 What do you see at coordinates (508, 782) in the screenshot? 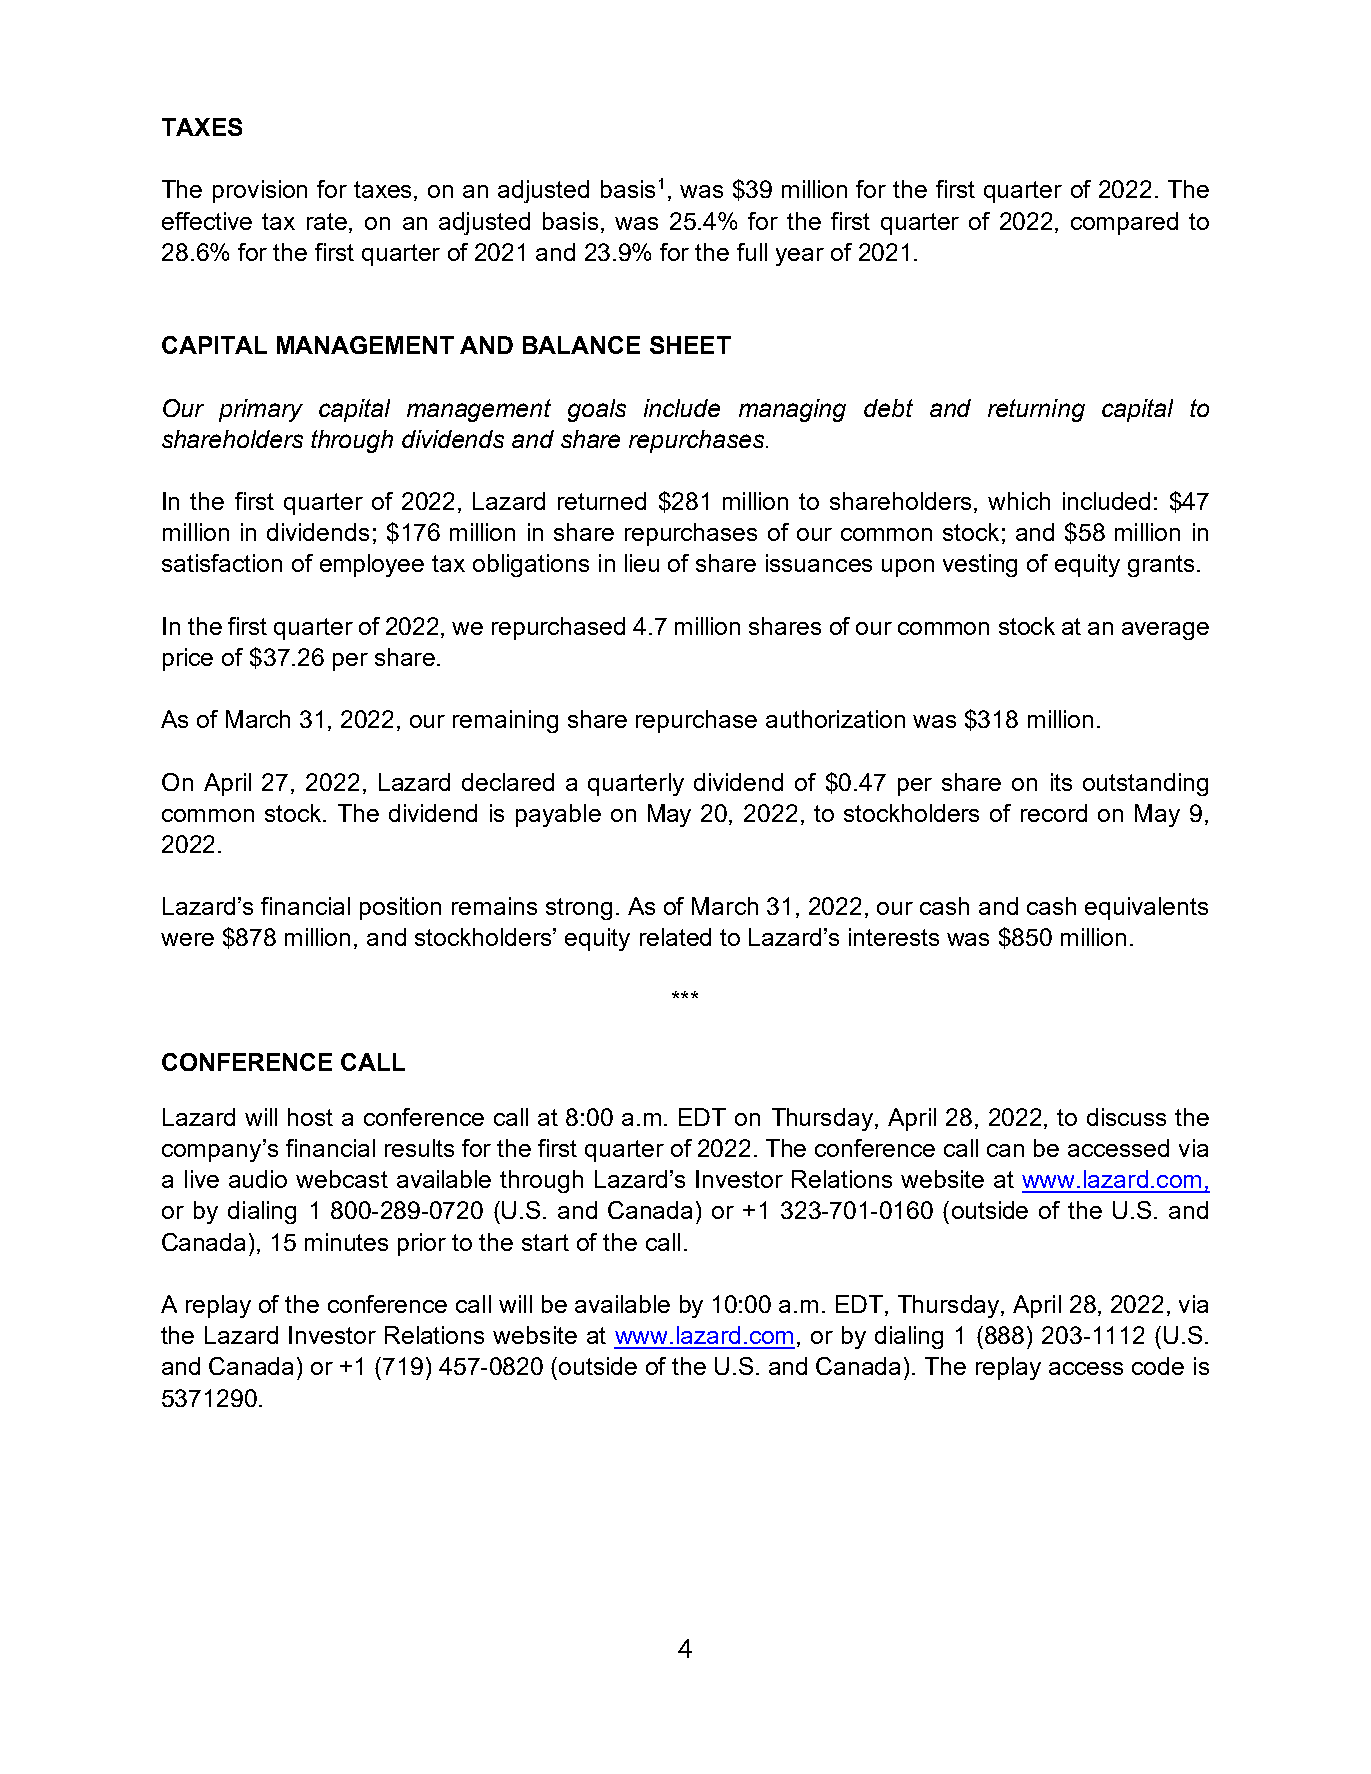
I see `declared` at bounding box center [508, 782].
